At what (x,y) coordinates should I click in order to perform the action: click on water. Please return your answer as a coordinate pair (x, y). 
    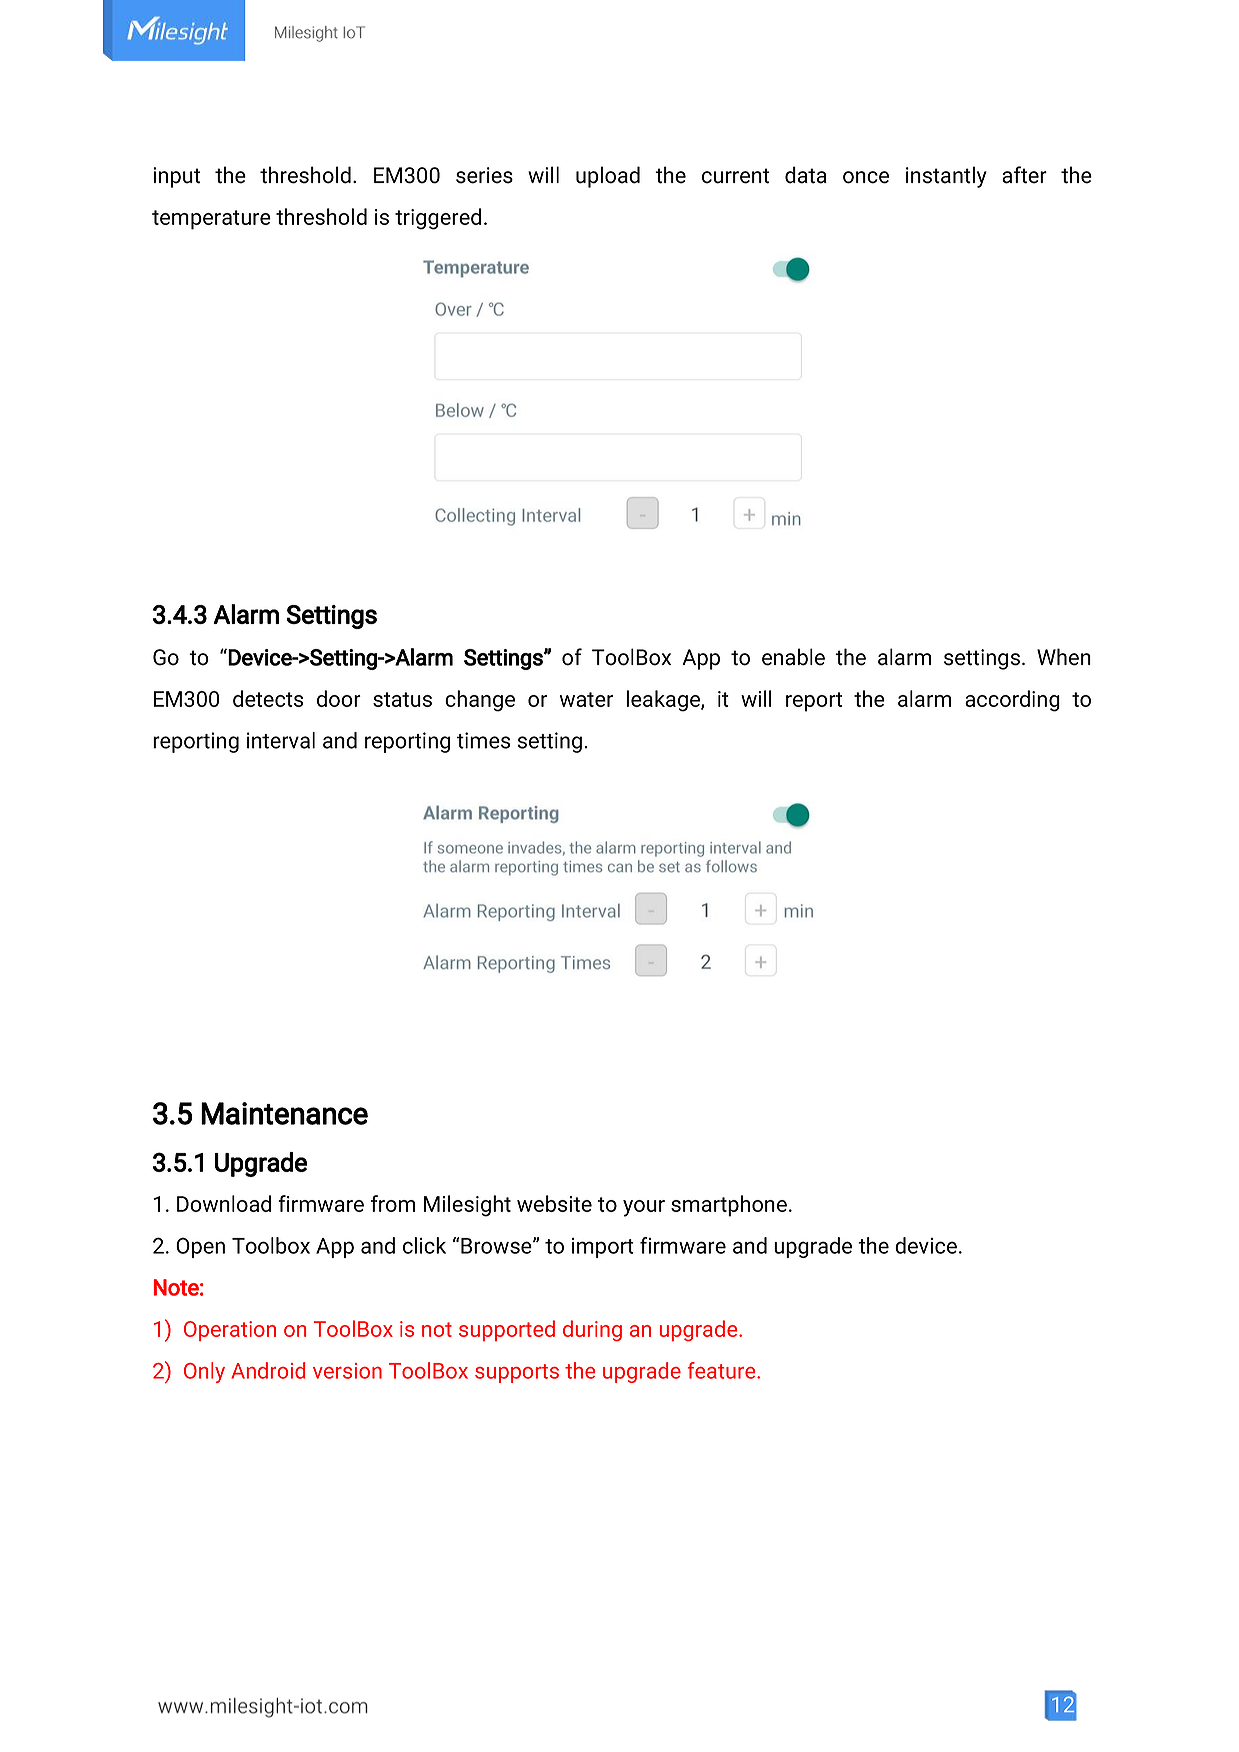
    Looking at the image, I should click on (586, 699).
